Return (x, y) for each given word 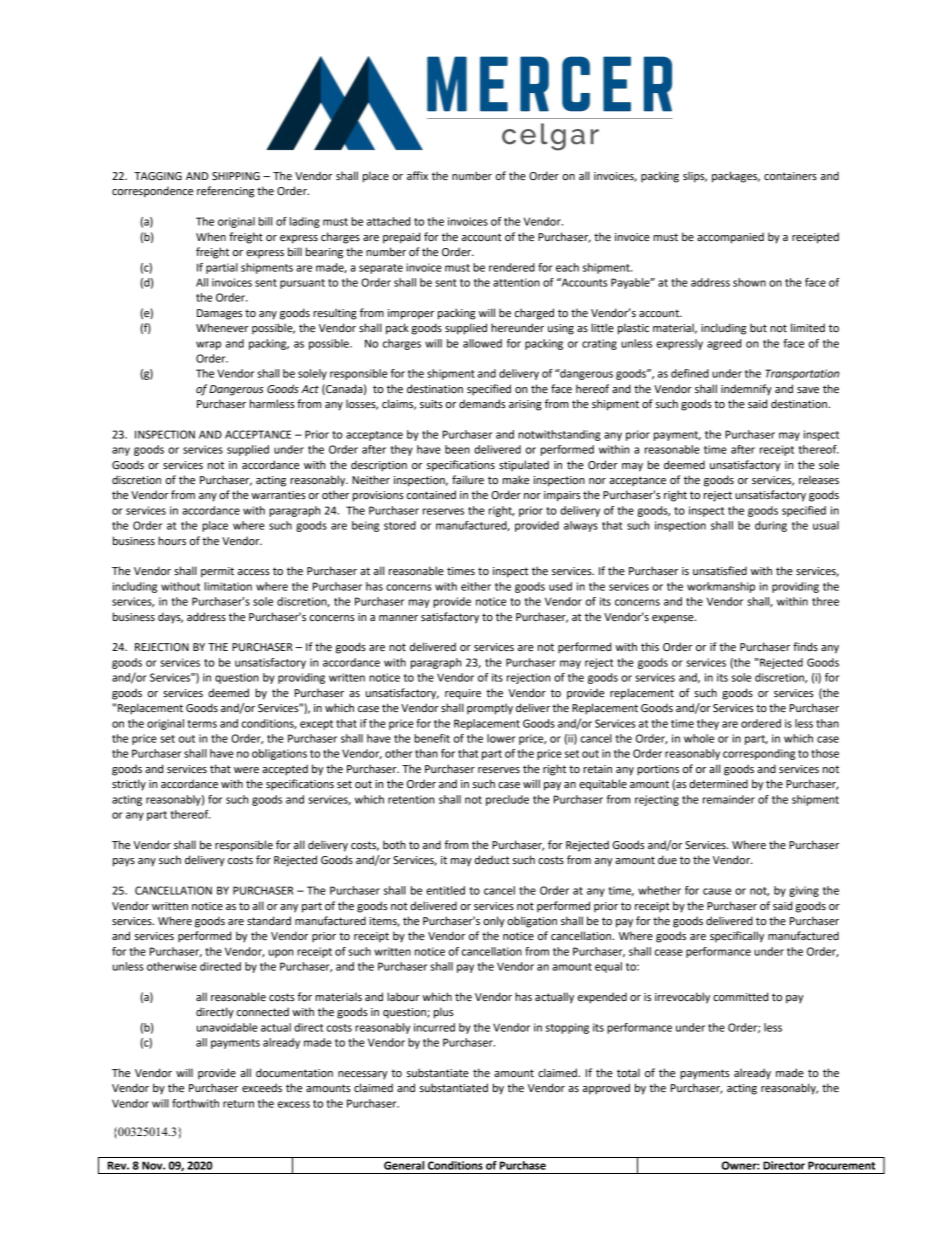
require (463, 694)
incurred (434, 1027)
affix (417, 175)
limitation (228, 586)
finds (805, 646)
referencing (225, 192)
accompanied (730, 238)
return (238, 1104)
